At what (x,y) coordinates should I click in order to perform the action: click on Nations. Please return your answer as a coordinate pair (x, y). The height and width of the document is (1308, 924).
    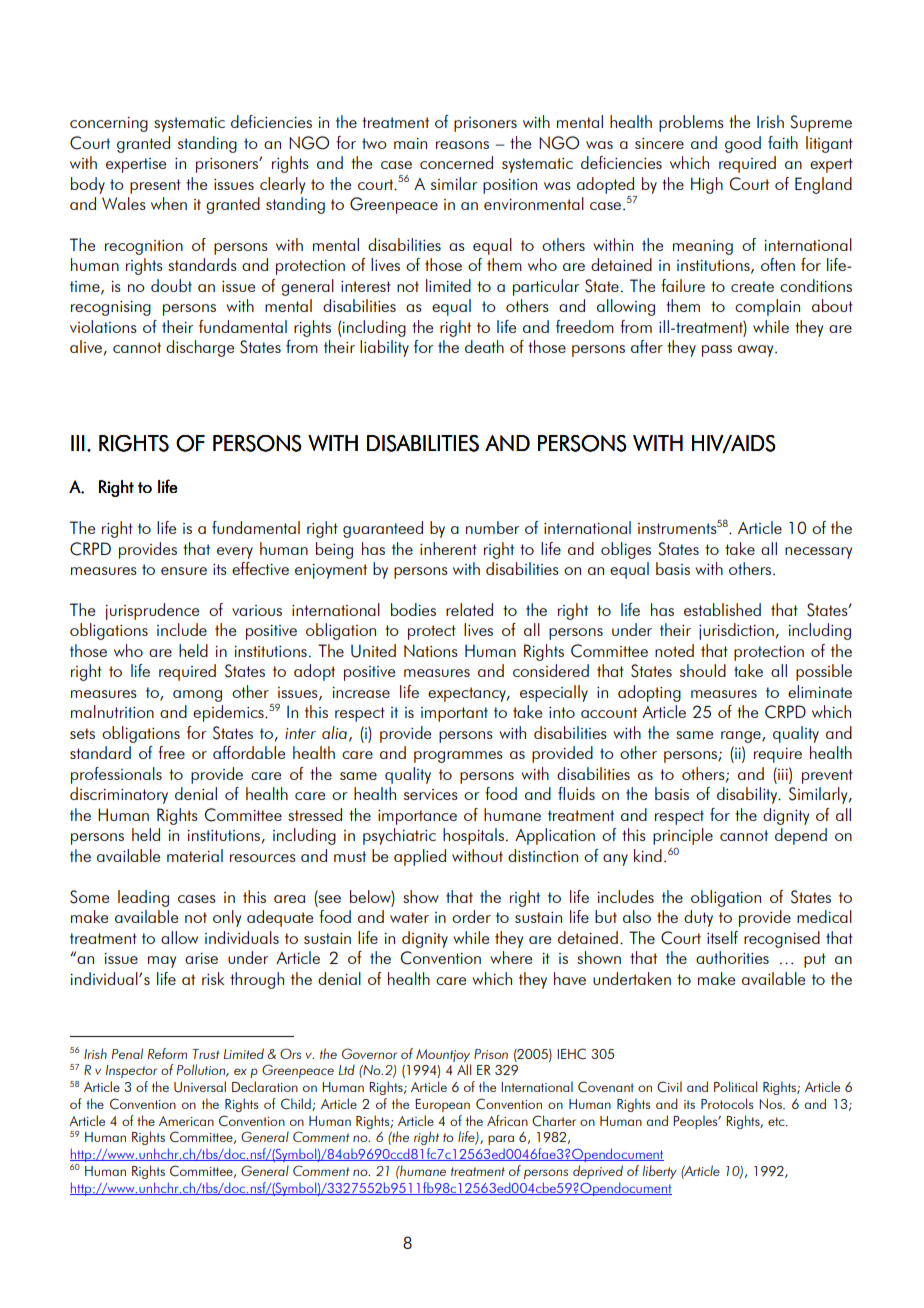
    Looking at the image, I should click on (431, 650).
